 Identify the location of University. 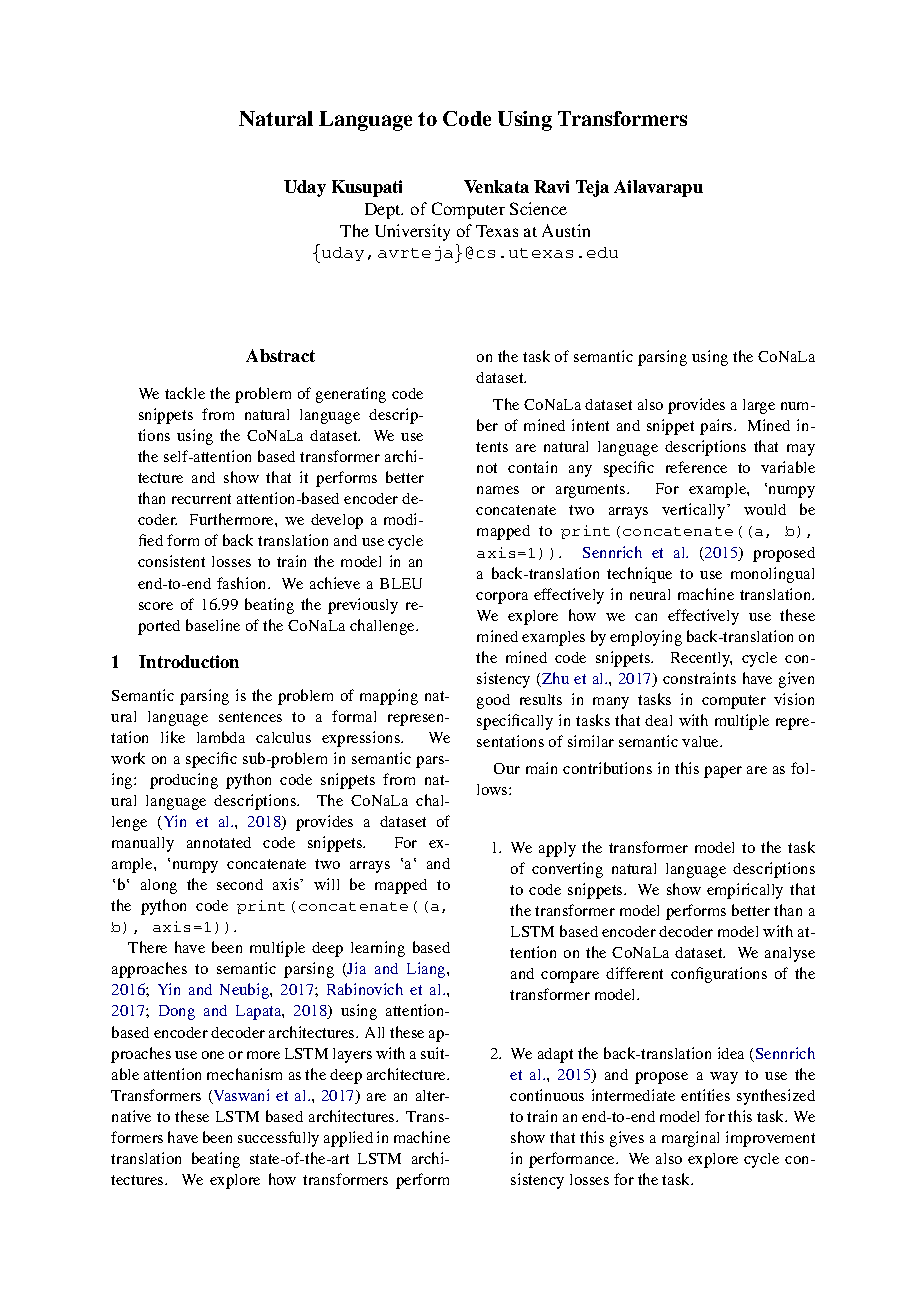
(412, 232).
